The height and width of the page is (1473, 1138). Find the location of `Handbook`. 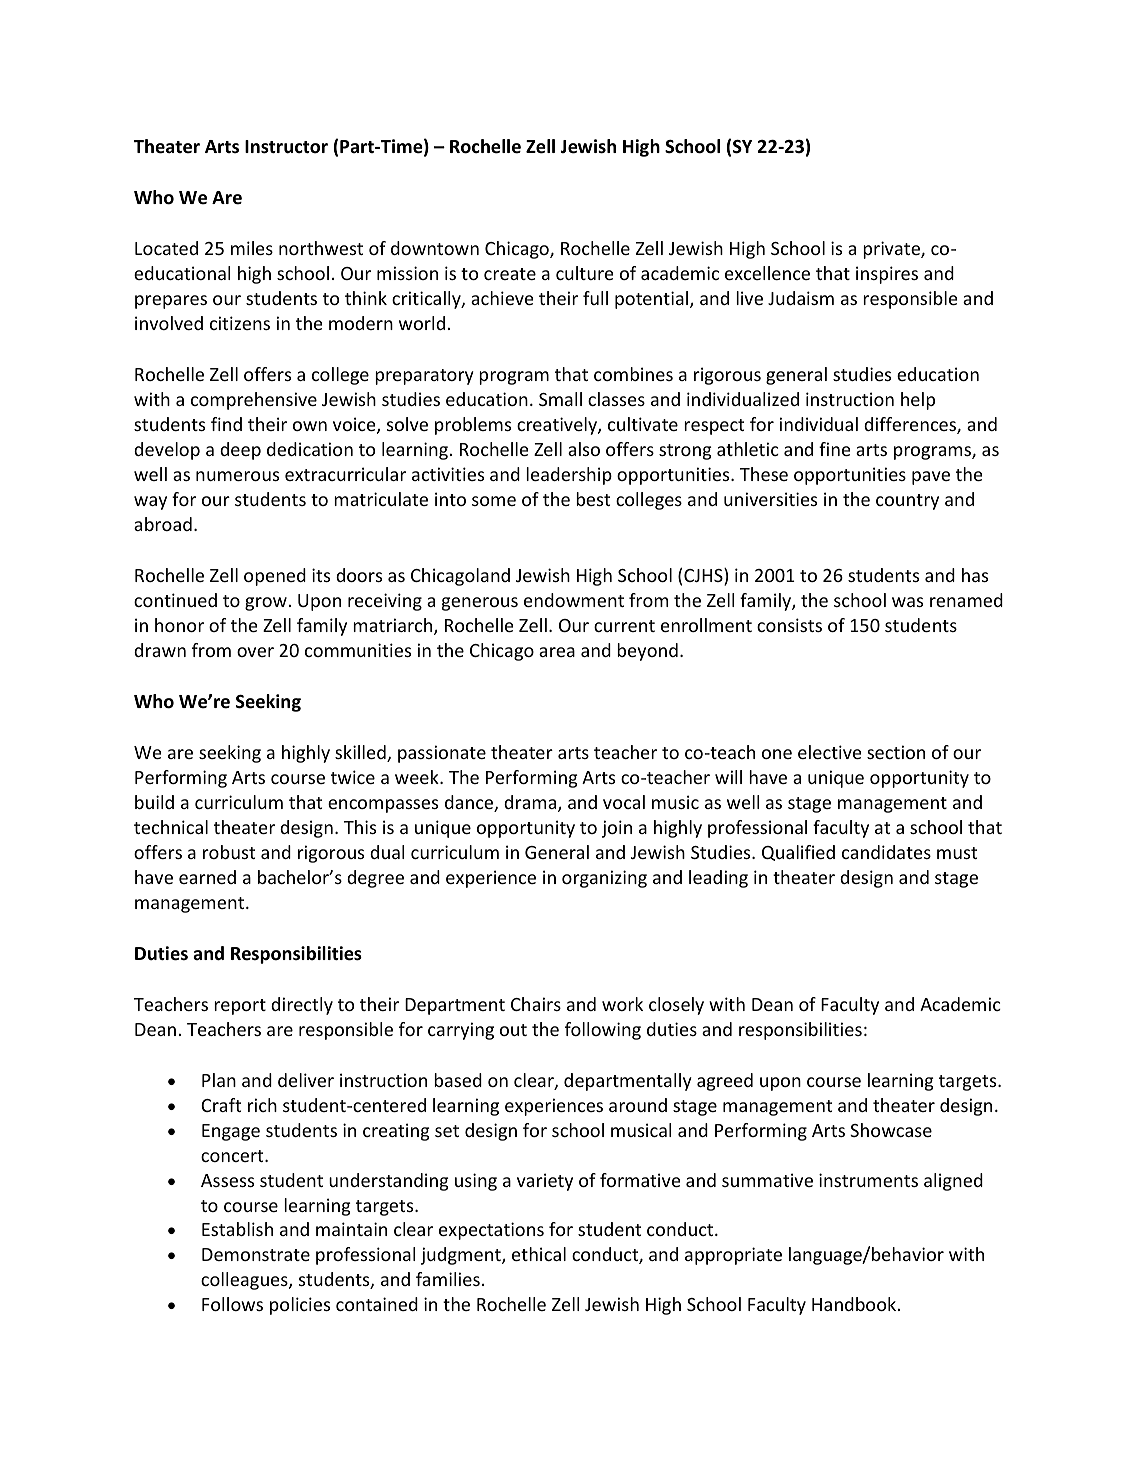

Handbook is located at coordinates (854, 1304).
